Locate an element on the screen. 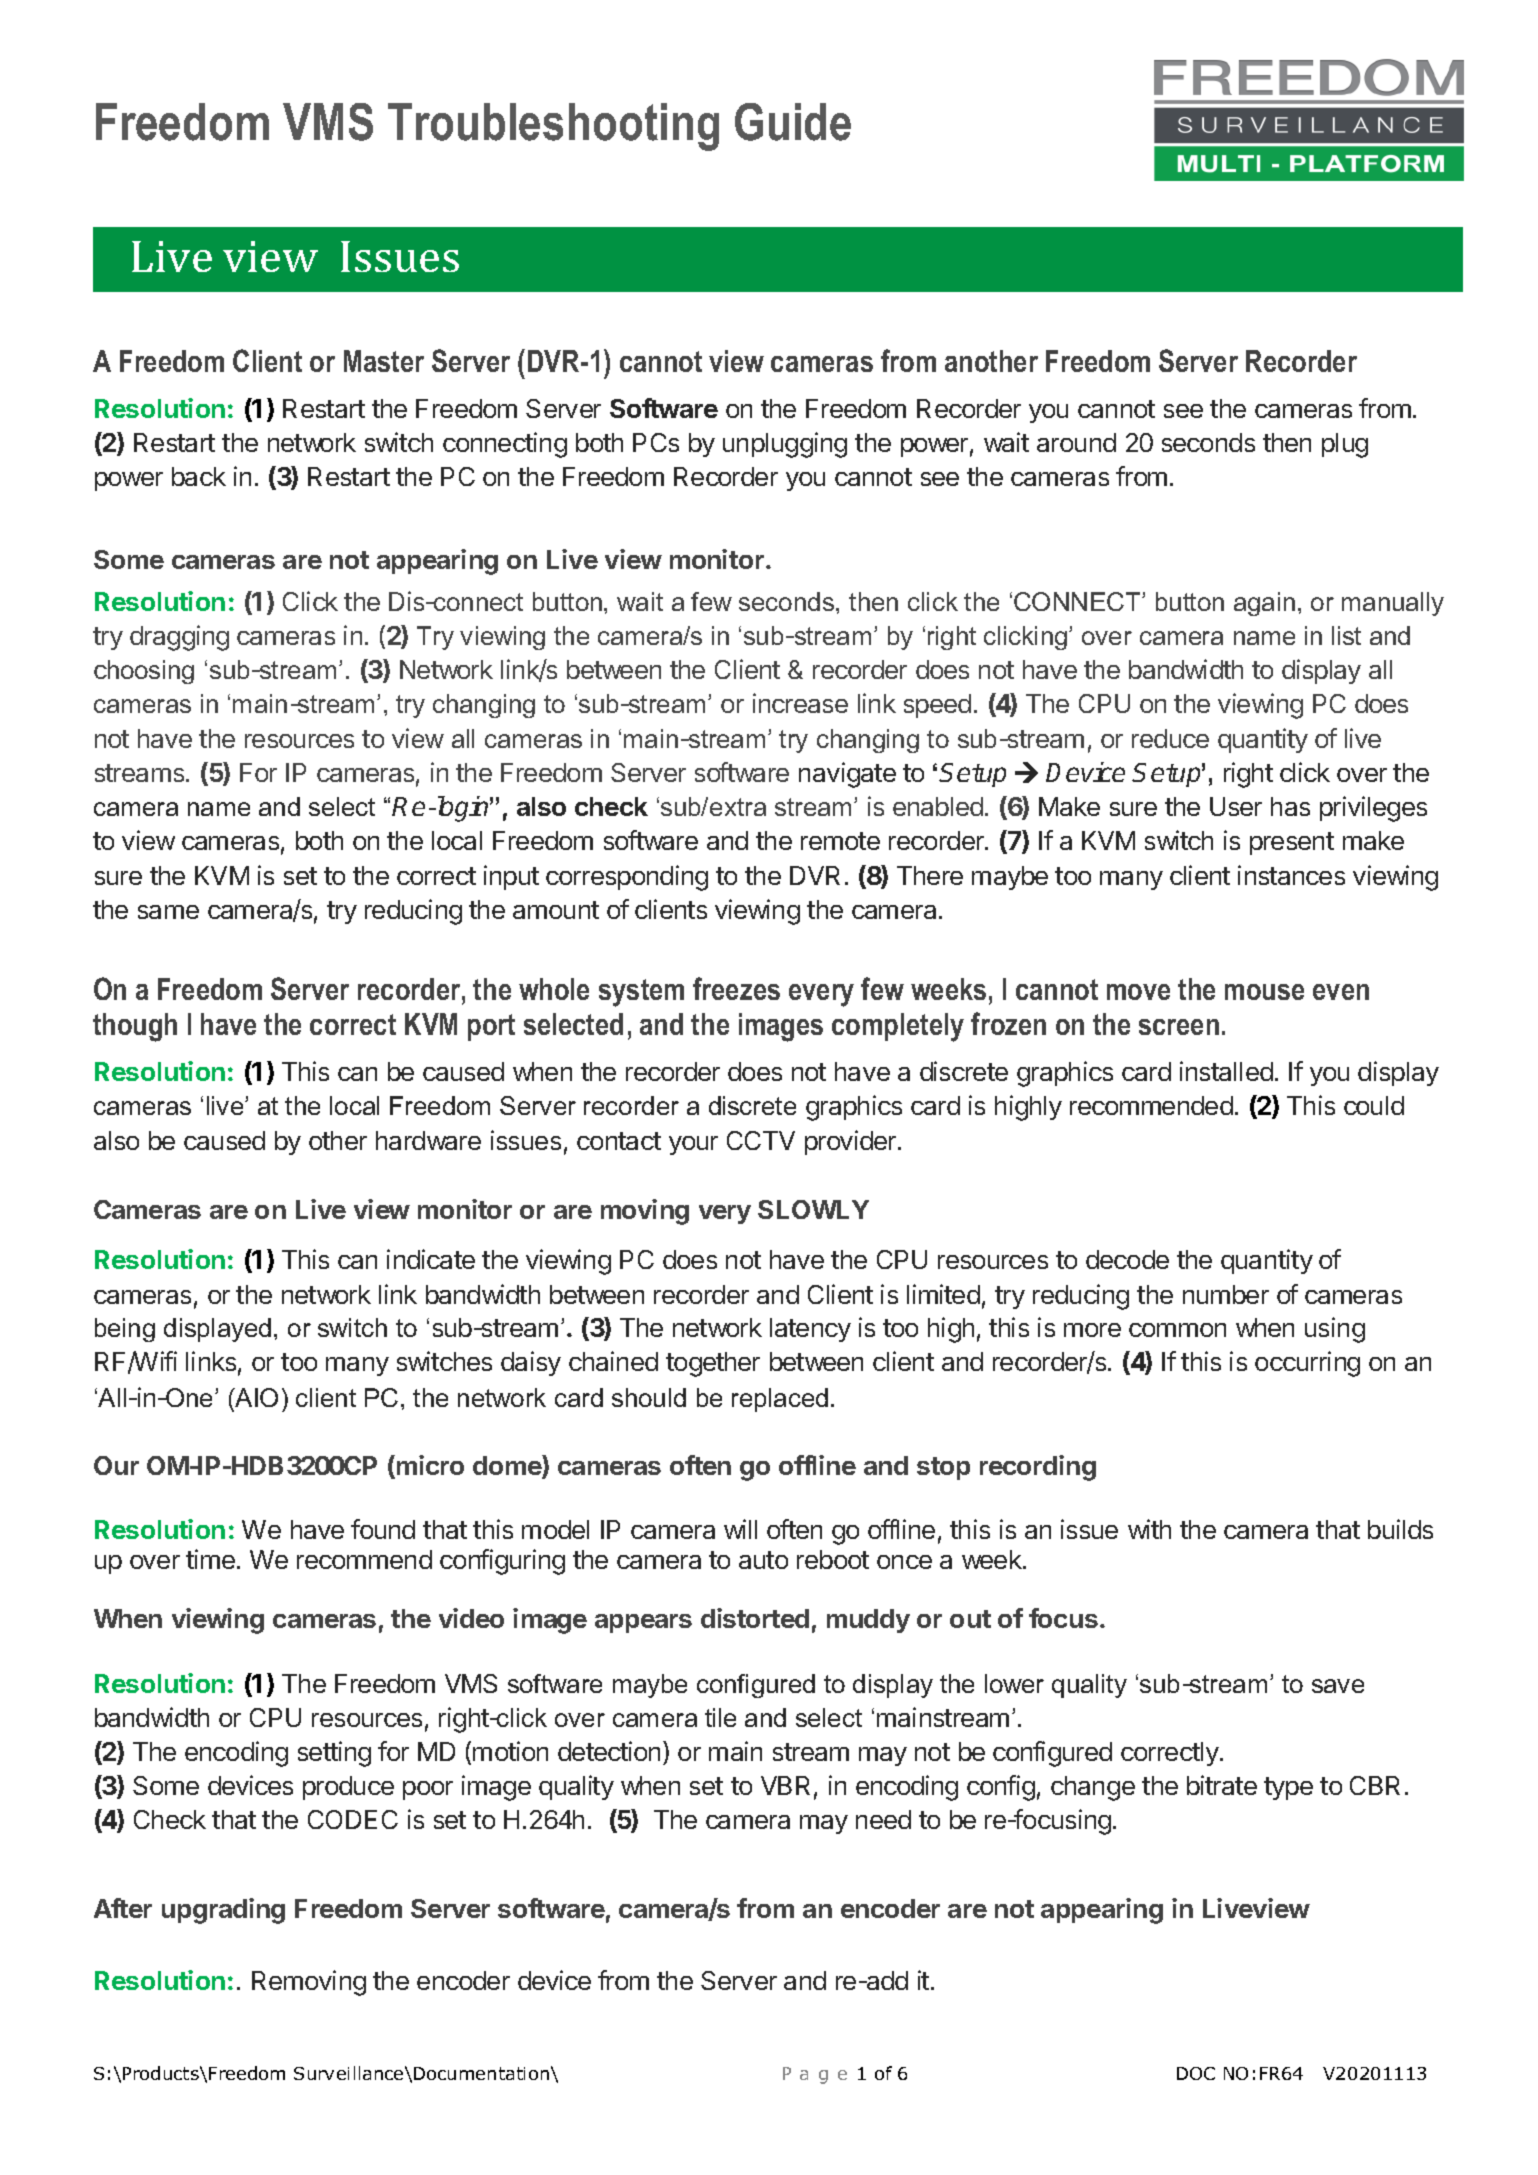 This screenshot has width=1538, height=2175. mouse is located at coordinates (1264, 992).
